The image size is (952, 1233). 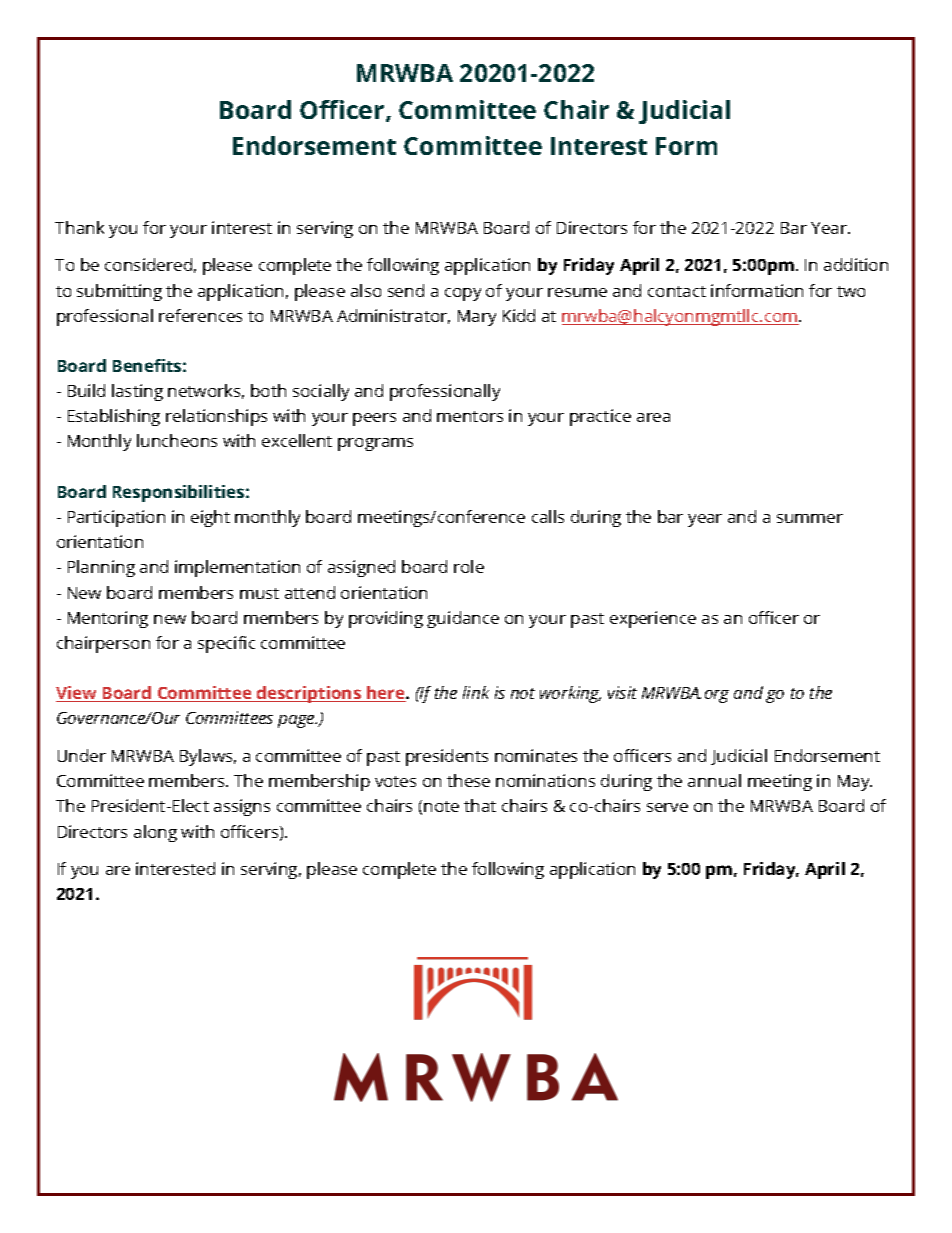 I want to click on lasting, so click(x=137, y=392).
